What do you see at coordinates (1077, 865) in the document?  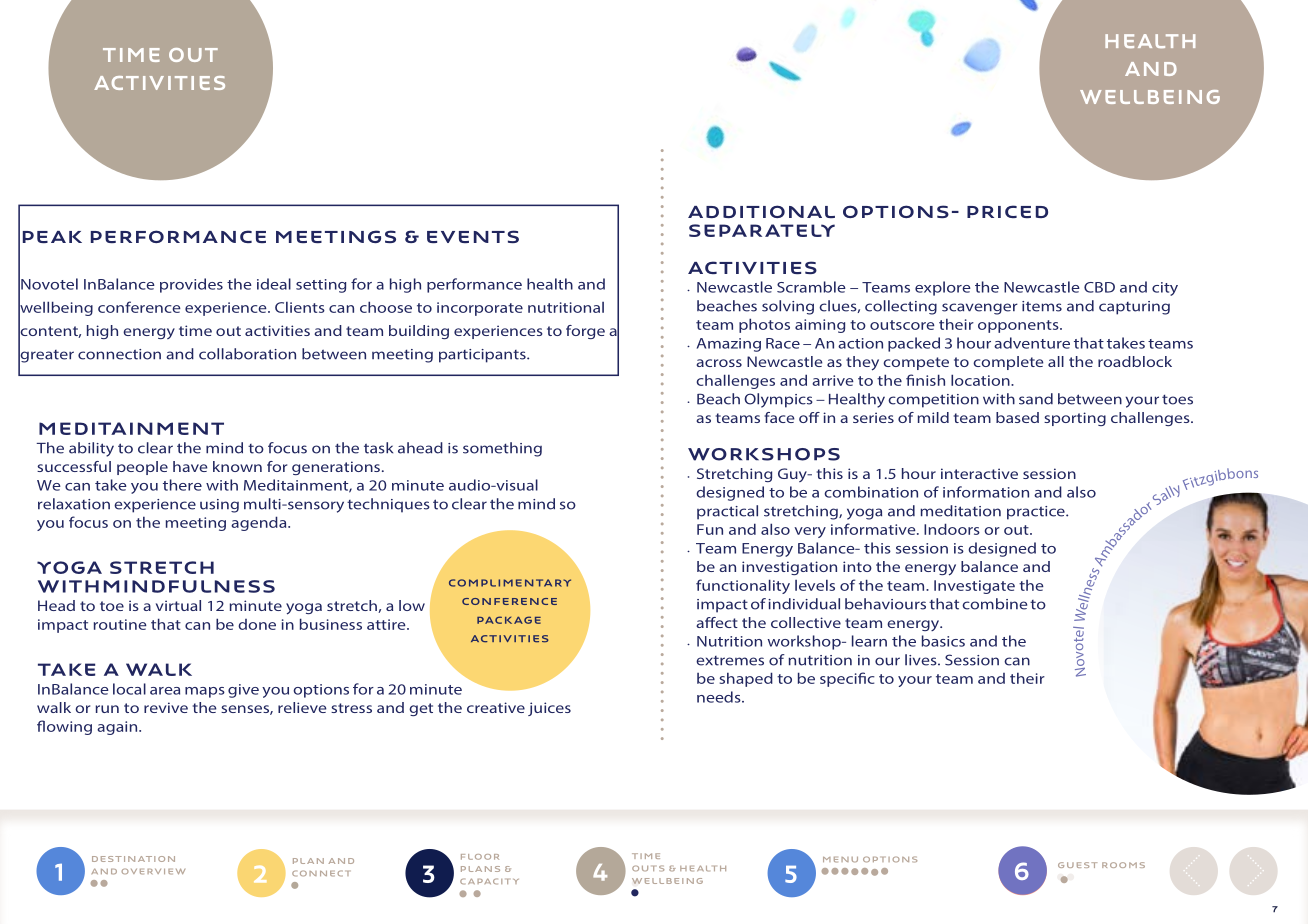 I see `GUEST` at bounding box center [1077, 865].
